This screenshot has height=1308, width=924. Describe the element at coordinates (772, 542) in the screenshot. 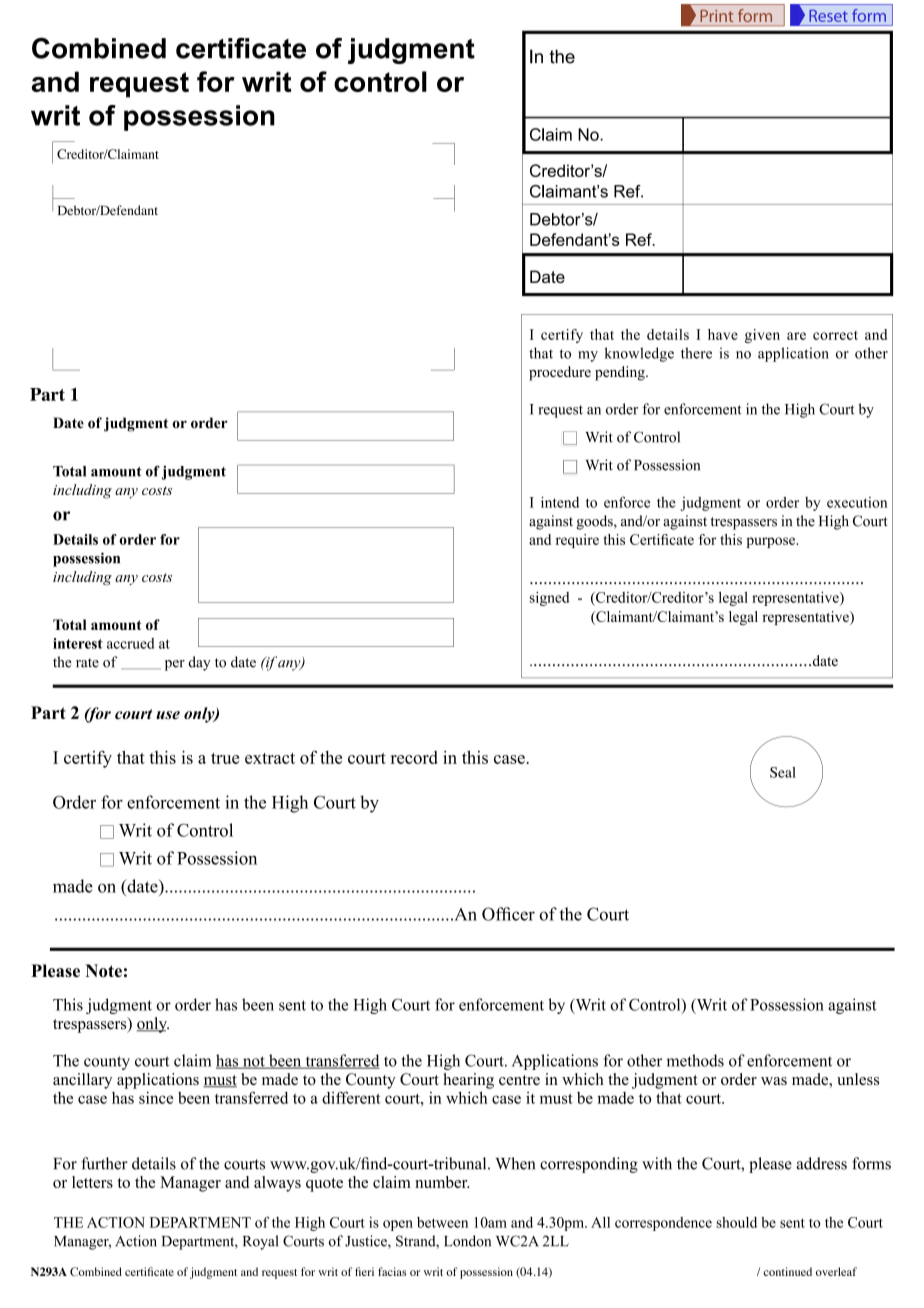

I see `purpose` at that location.
